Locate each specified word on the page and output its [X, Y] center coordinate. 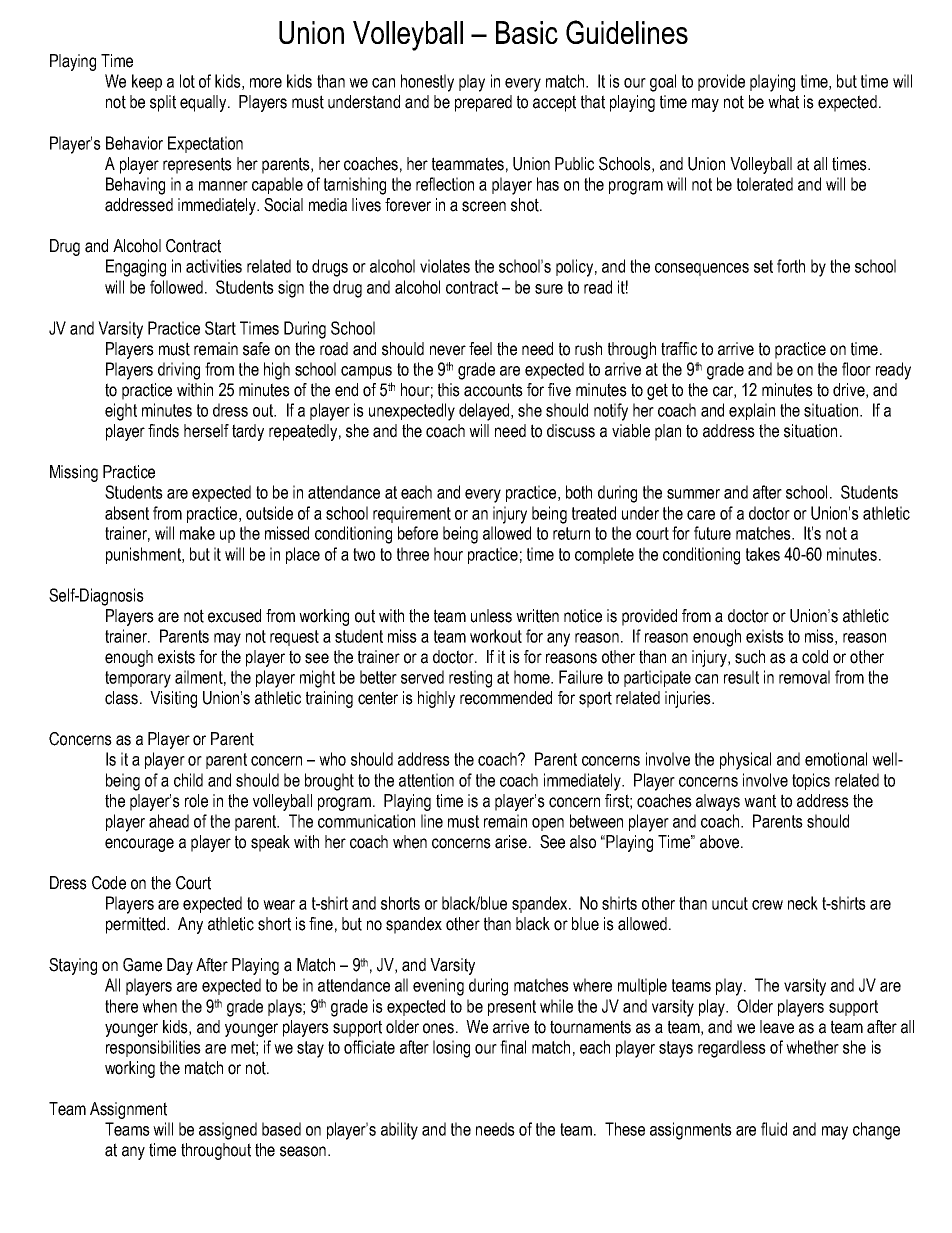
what [783, 102]
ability [399, 1131]
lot [187, 81]
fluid [774, 1129]
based [281, 1129]
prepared [483, 103]
